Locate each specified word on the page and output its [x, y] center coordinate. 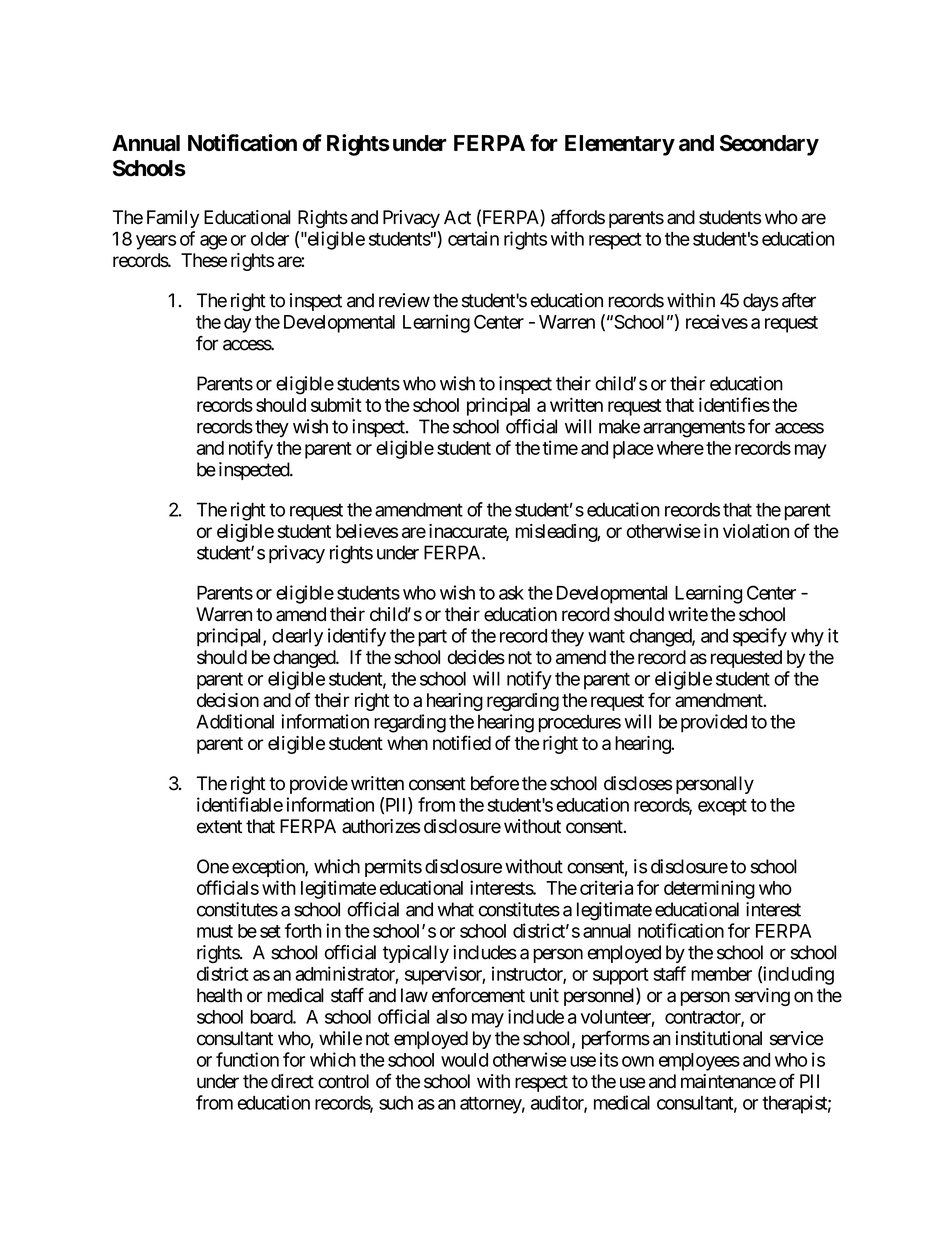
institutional [719, 1038]
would [464, 1060]
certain [473, 238]
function [247, 1059]
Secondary [769, 145]
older [270, 239]
